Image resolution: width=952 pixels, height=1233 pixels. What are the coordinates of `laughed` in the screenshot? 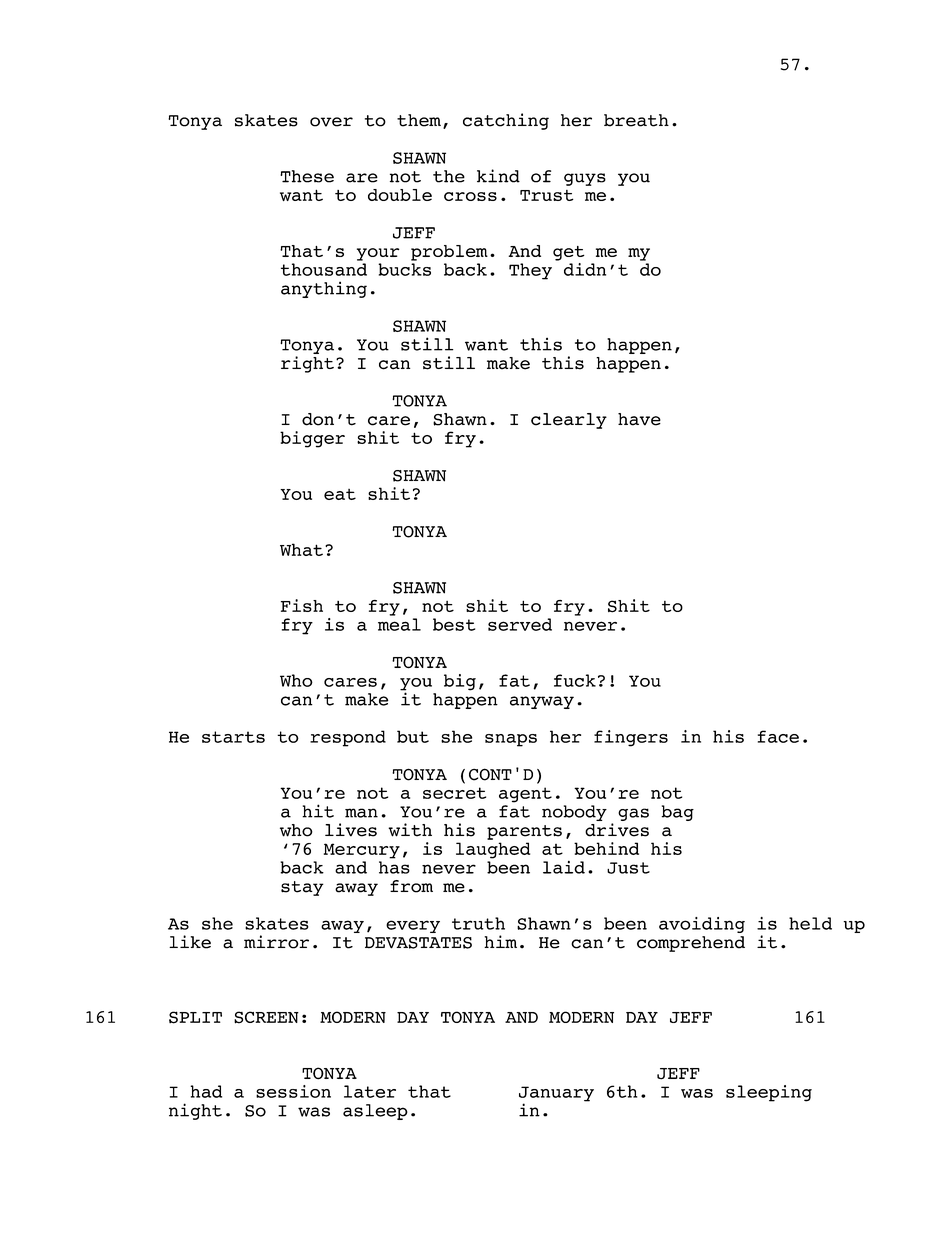 It's located at (493, 850).
